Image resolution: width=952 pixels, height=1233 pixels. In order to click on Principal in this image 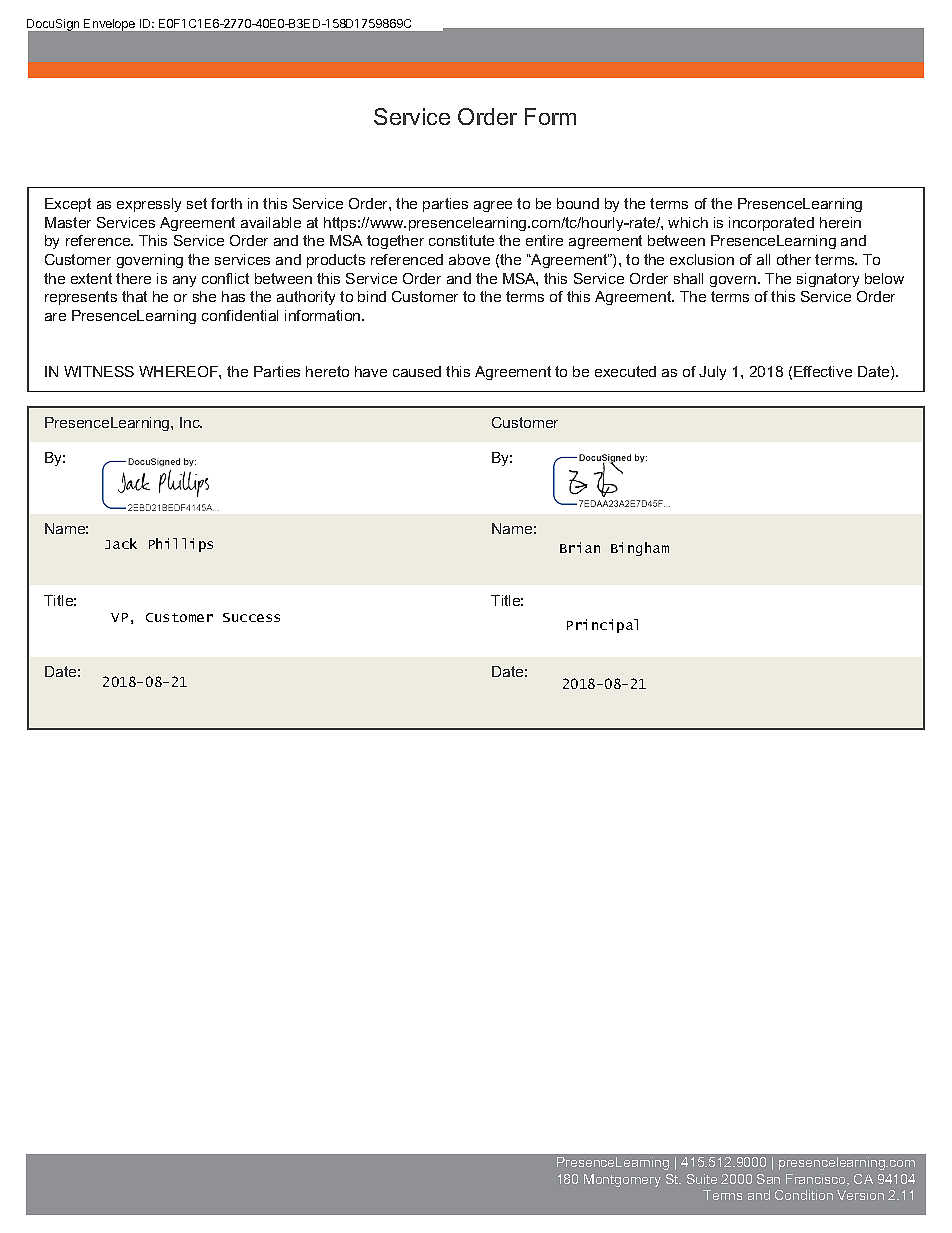, I will do `click(602, 626)`.
